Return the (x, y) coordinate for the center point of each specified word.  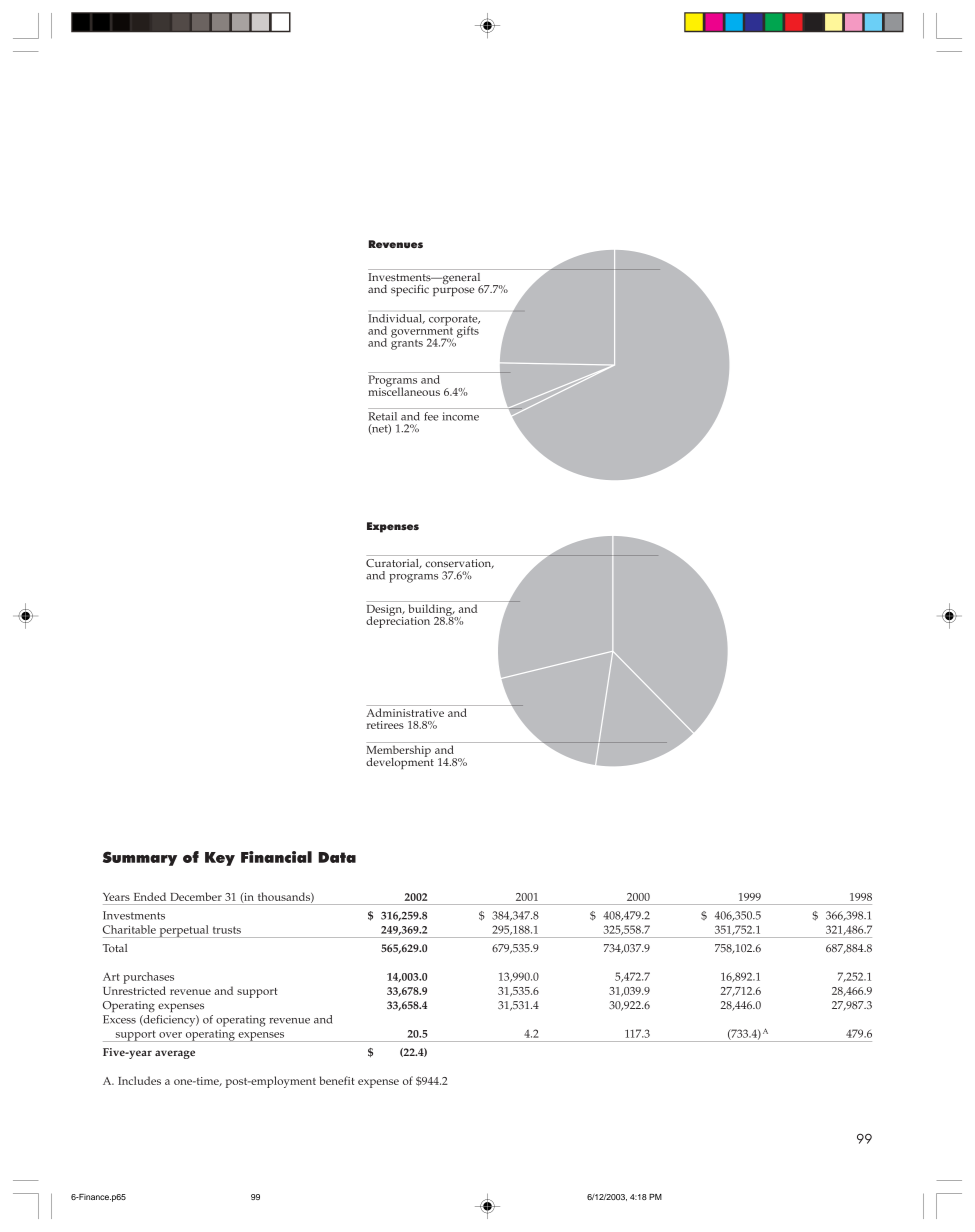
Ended (150, 896)
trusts (227, 930)
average (175, 1054)
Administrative (405, 712)
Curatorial (393, 564)
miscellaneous (404, 390)
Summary (140, 858)
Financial (276, 857)
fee (431, 416)
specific (410, 290)
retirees (385, 725)
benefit (337, 1080)
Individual (396, 319)
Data (337, 857)
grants (407, 343)
